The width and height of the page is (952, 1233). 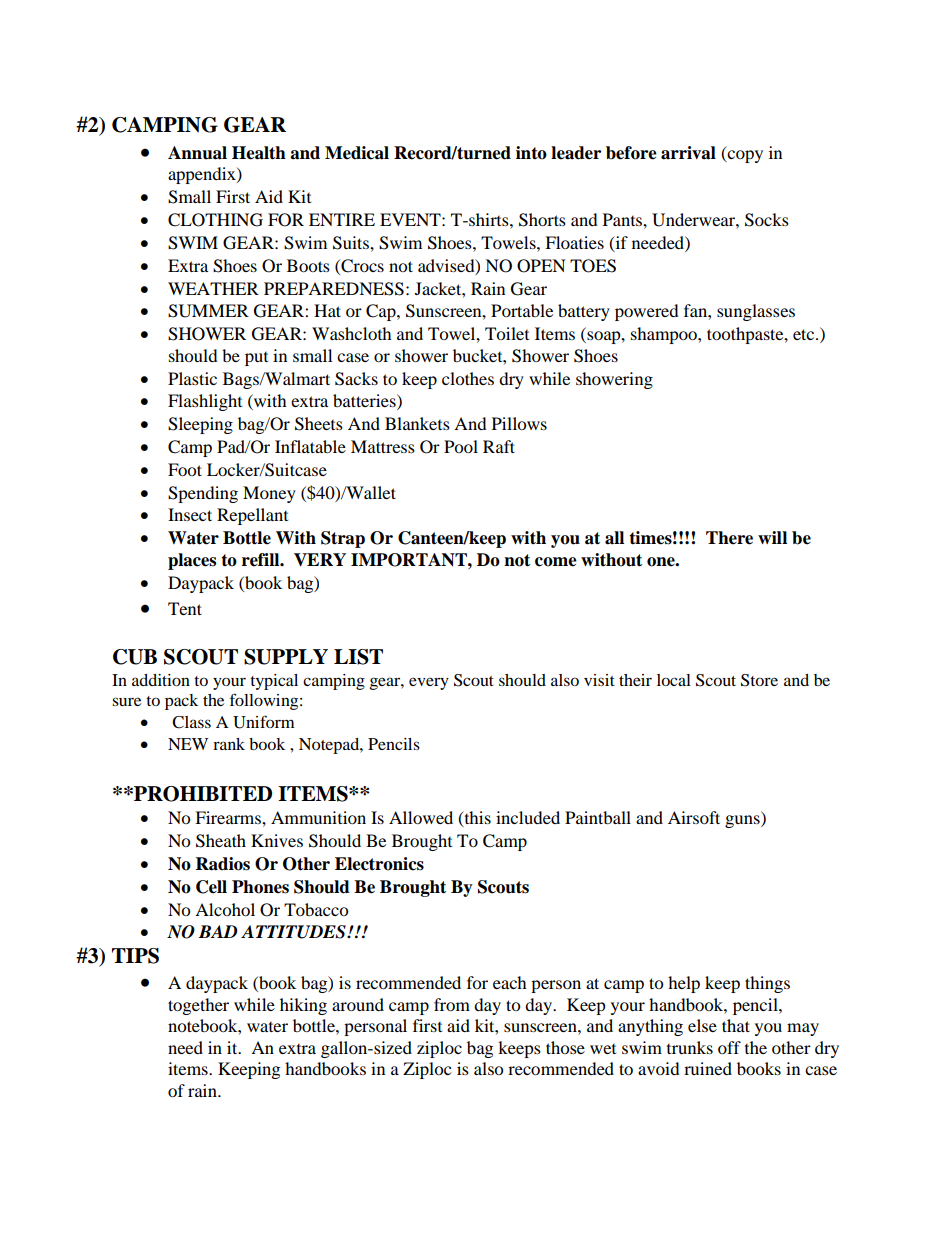 What do you see at coordinates (192, 378) in the page?
I see `Plastic` at bounding box center [192, 378].
